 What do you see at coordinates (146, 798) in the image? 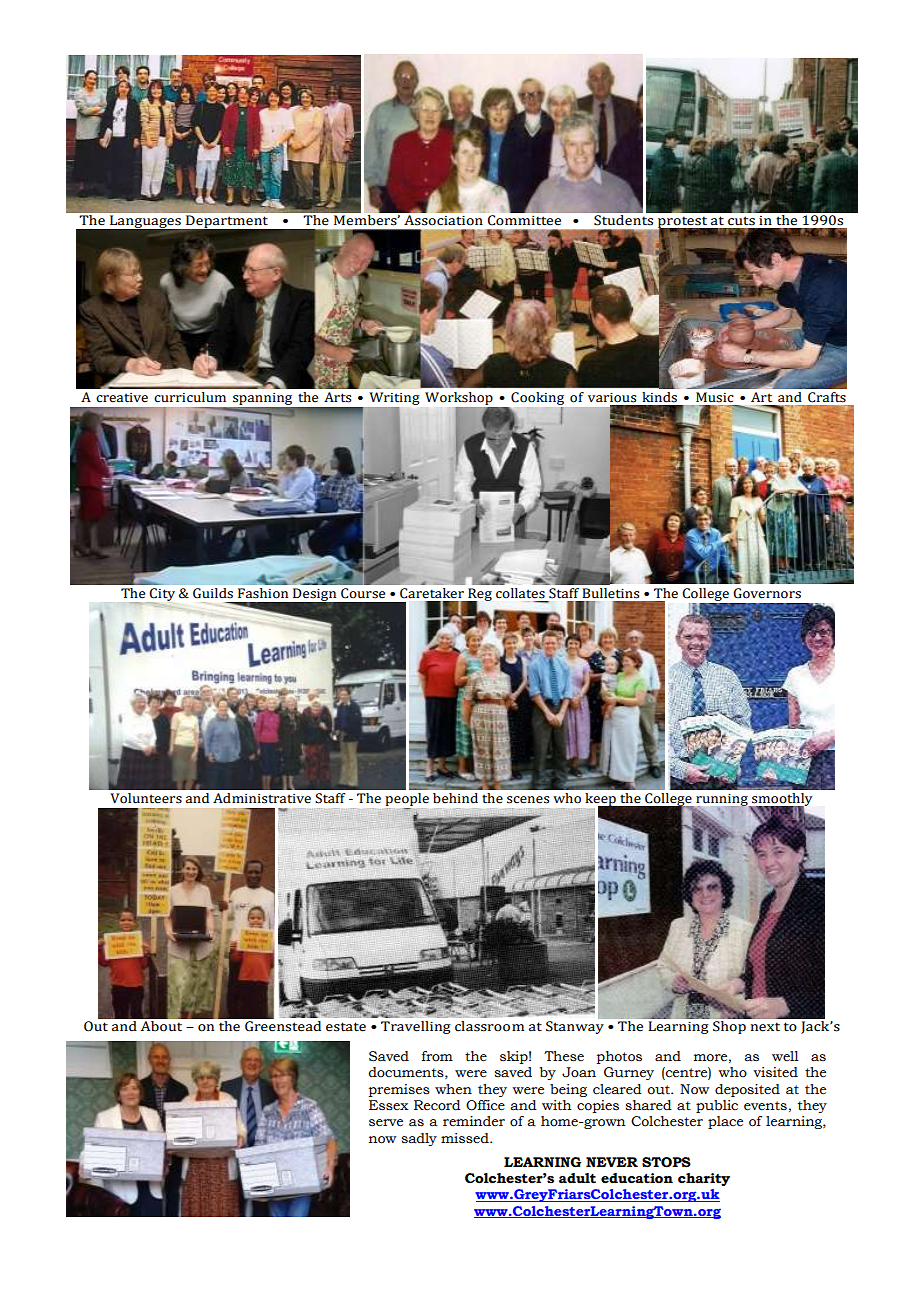
I see `Volunteers` at bounding box center [146, 798].
